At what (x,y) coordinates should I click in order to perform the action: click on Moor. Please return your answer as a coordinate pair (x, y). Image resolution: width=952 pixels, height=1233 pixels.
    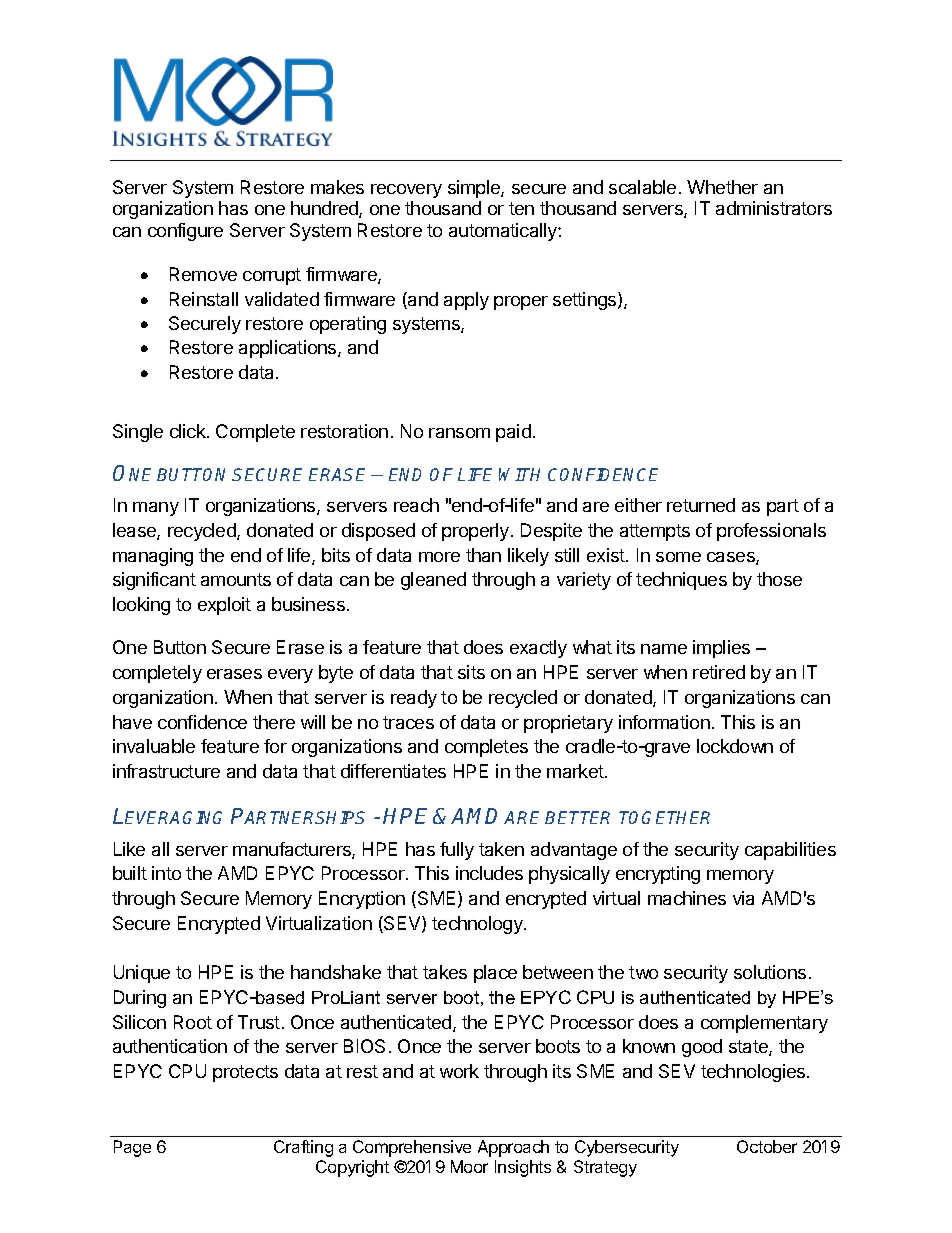
    Looking at the image, I should click on (469, 1166).
